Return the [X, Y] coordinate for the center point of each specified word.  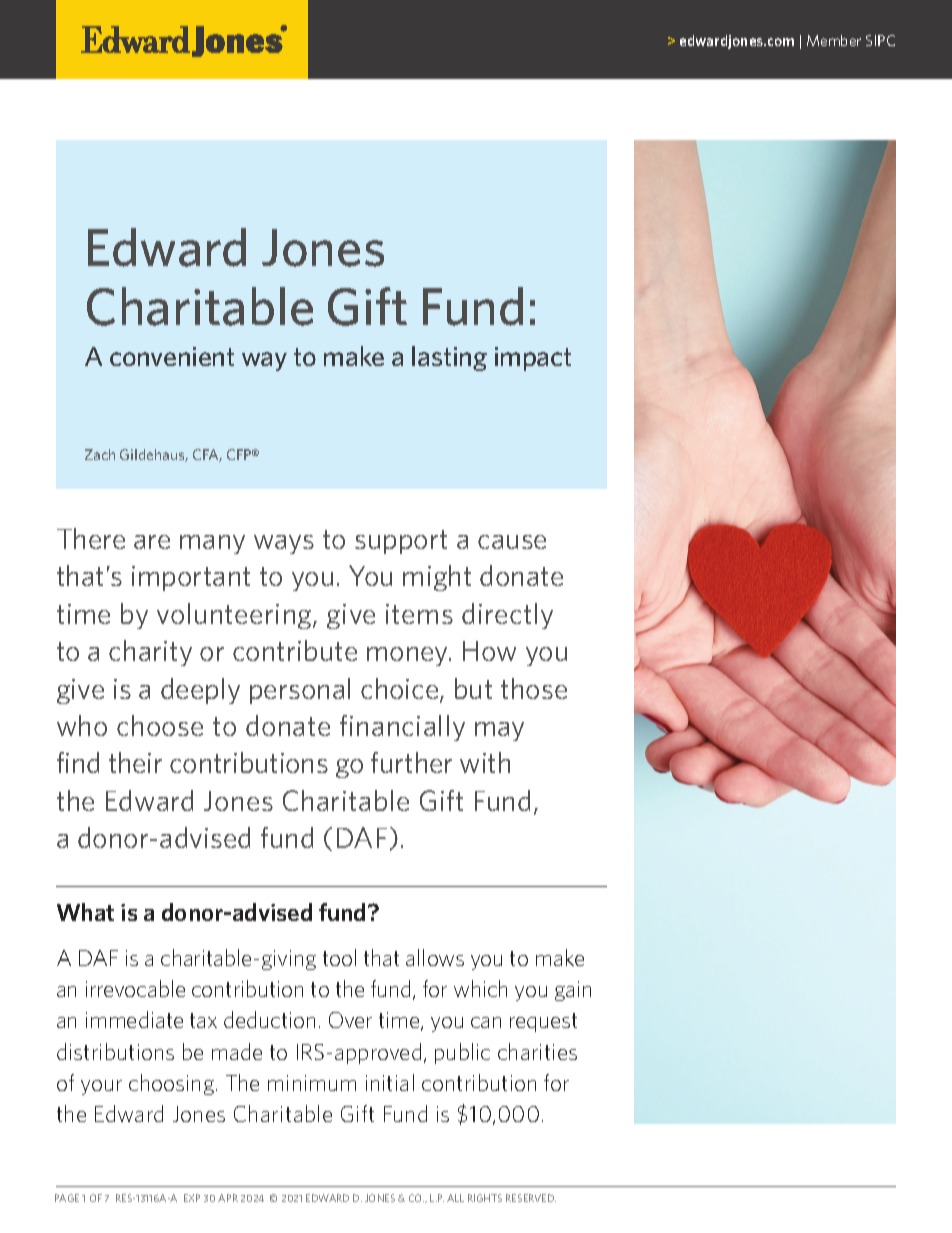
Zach [100, 454]
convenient [172, 356]
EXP [192, 1198]
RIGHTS [485, 1198]
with [485, 762]
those [534, 688]
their [135, 762]
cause [512, 542]
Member [834, 40]
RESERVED [531, 1198]
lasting [449, 358]
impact [533, 359]
